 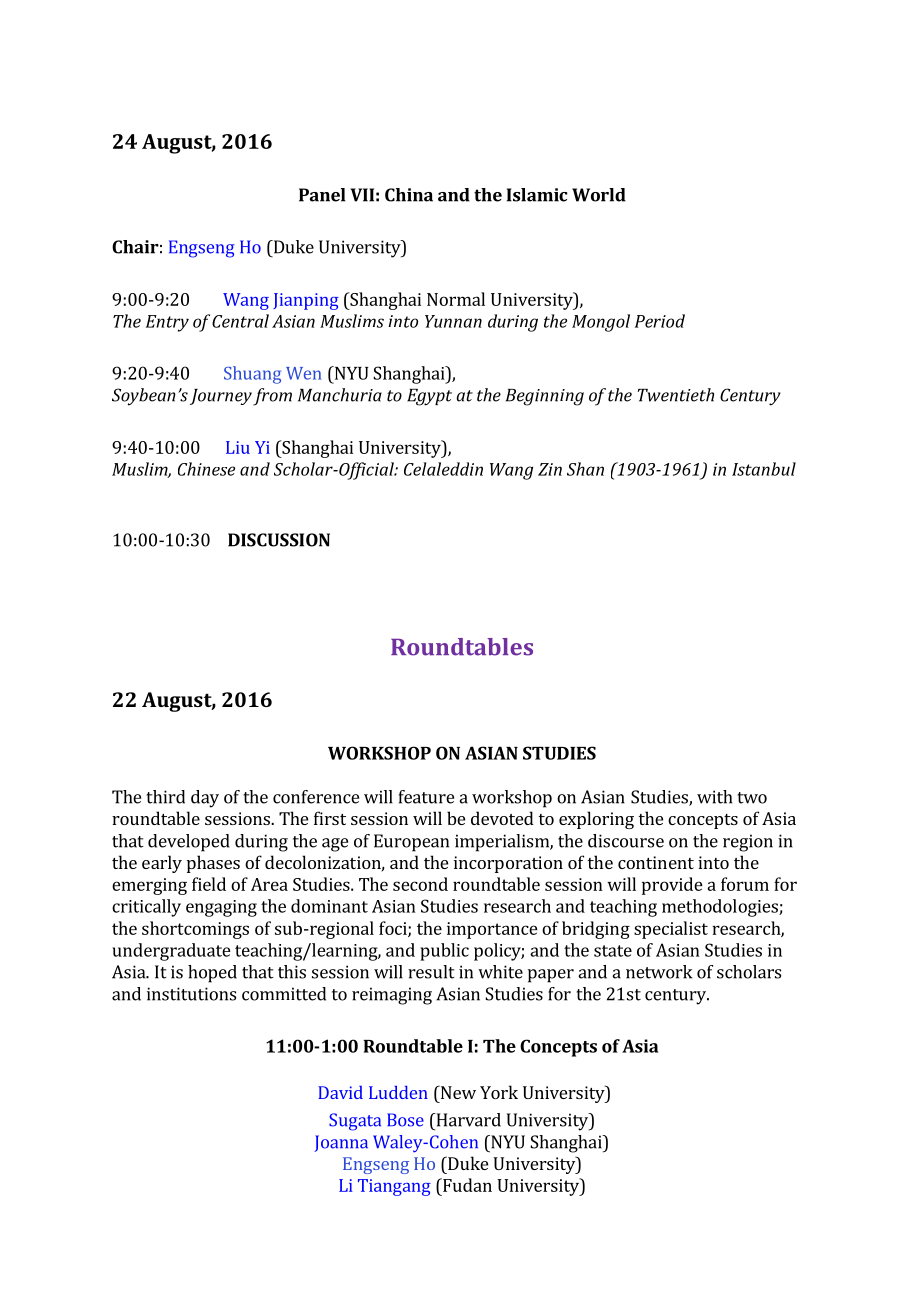 I want to click on David, so click(x=340, y=1092).
